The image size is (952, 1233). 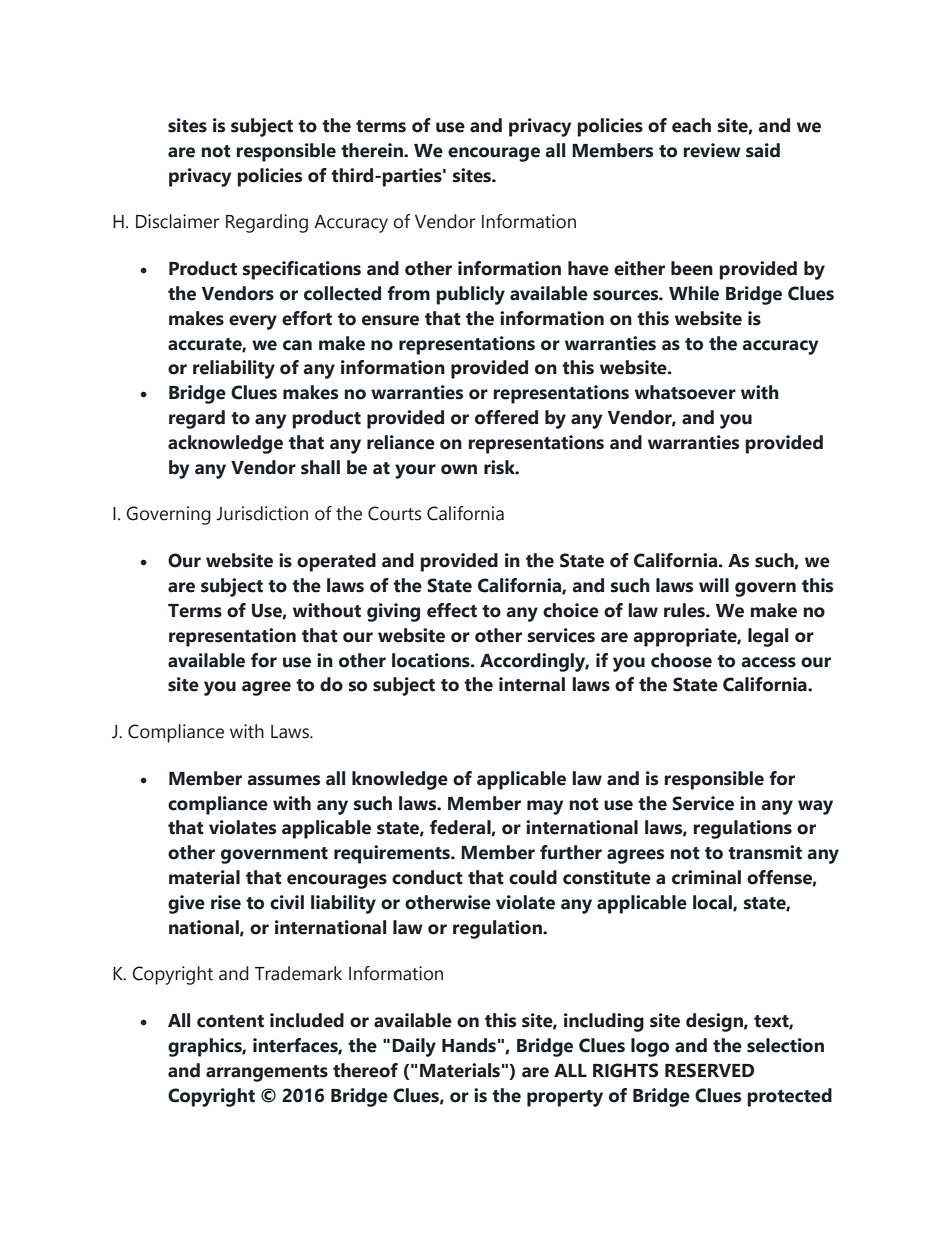 What do you see at coordinates (685, 392) in the image?
I see `whatsoever` at bounding box center [685, 392].
